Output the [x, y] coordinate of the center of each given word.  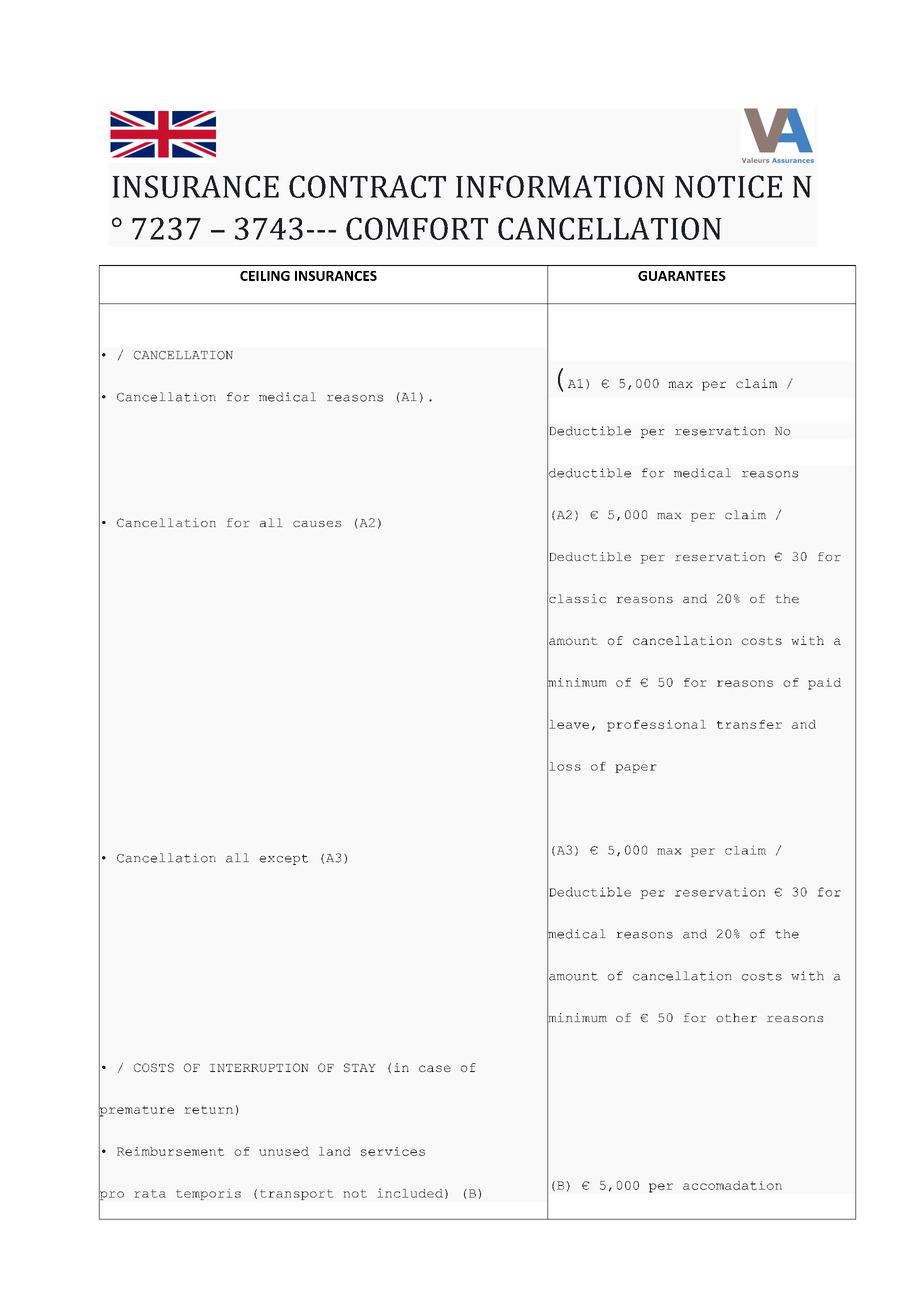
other [736, 1017]
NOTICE [728, 186]
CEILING [265, 276]
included [410, 1193]
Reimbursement [170, 1151]
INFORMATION [560, 186]
